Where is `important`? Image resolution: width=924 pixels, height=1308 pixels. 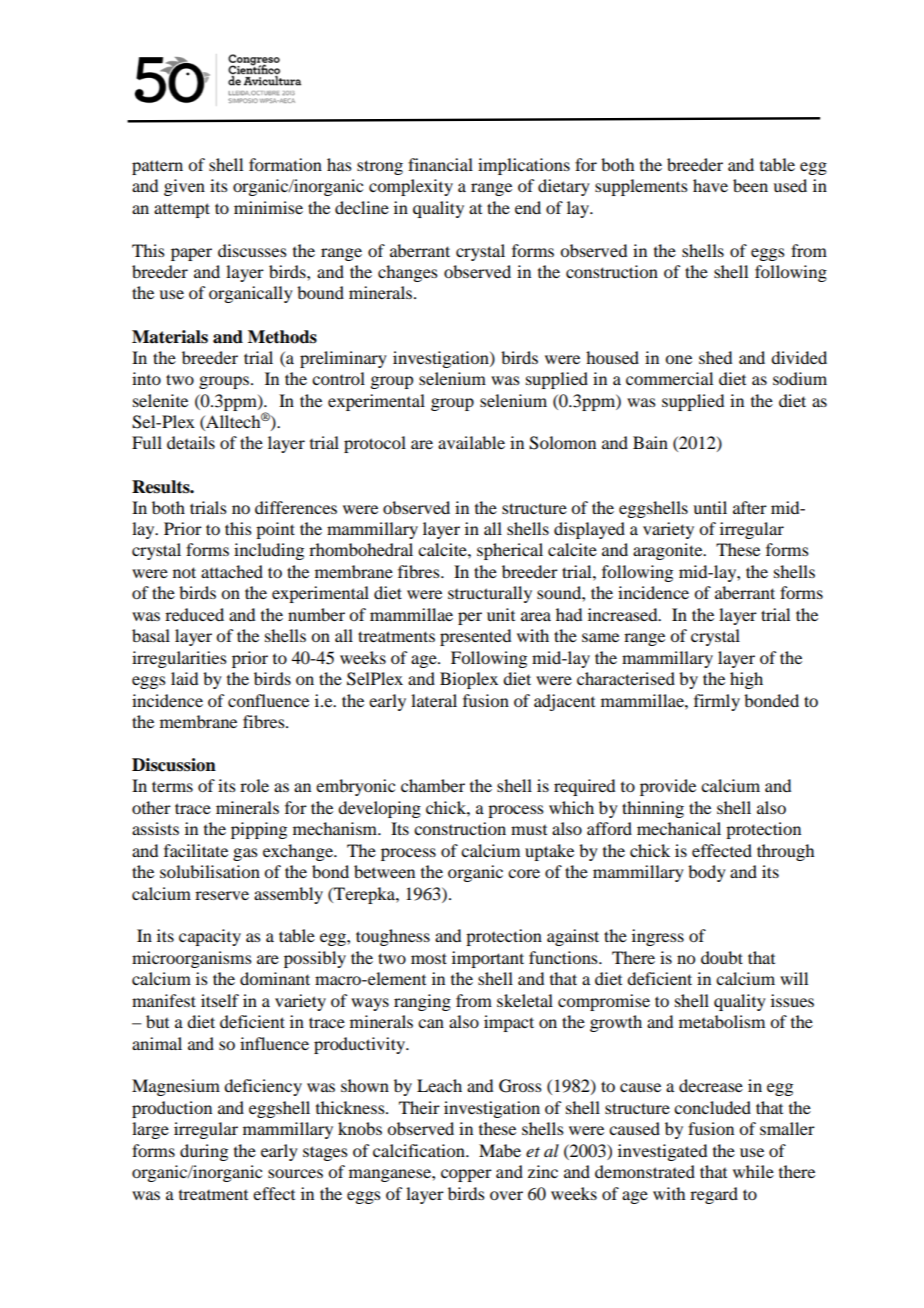 important is located at coordinates (488, 959).
